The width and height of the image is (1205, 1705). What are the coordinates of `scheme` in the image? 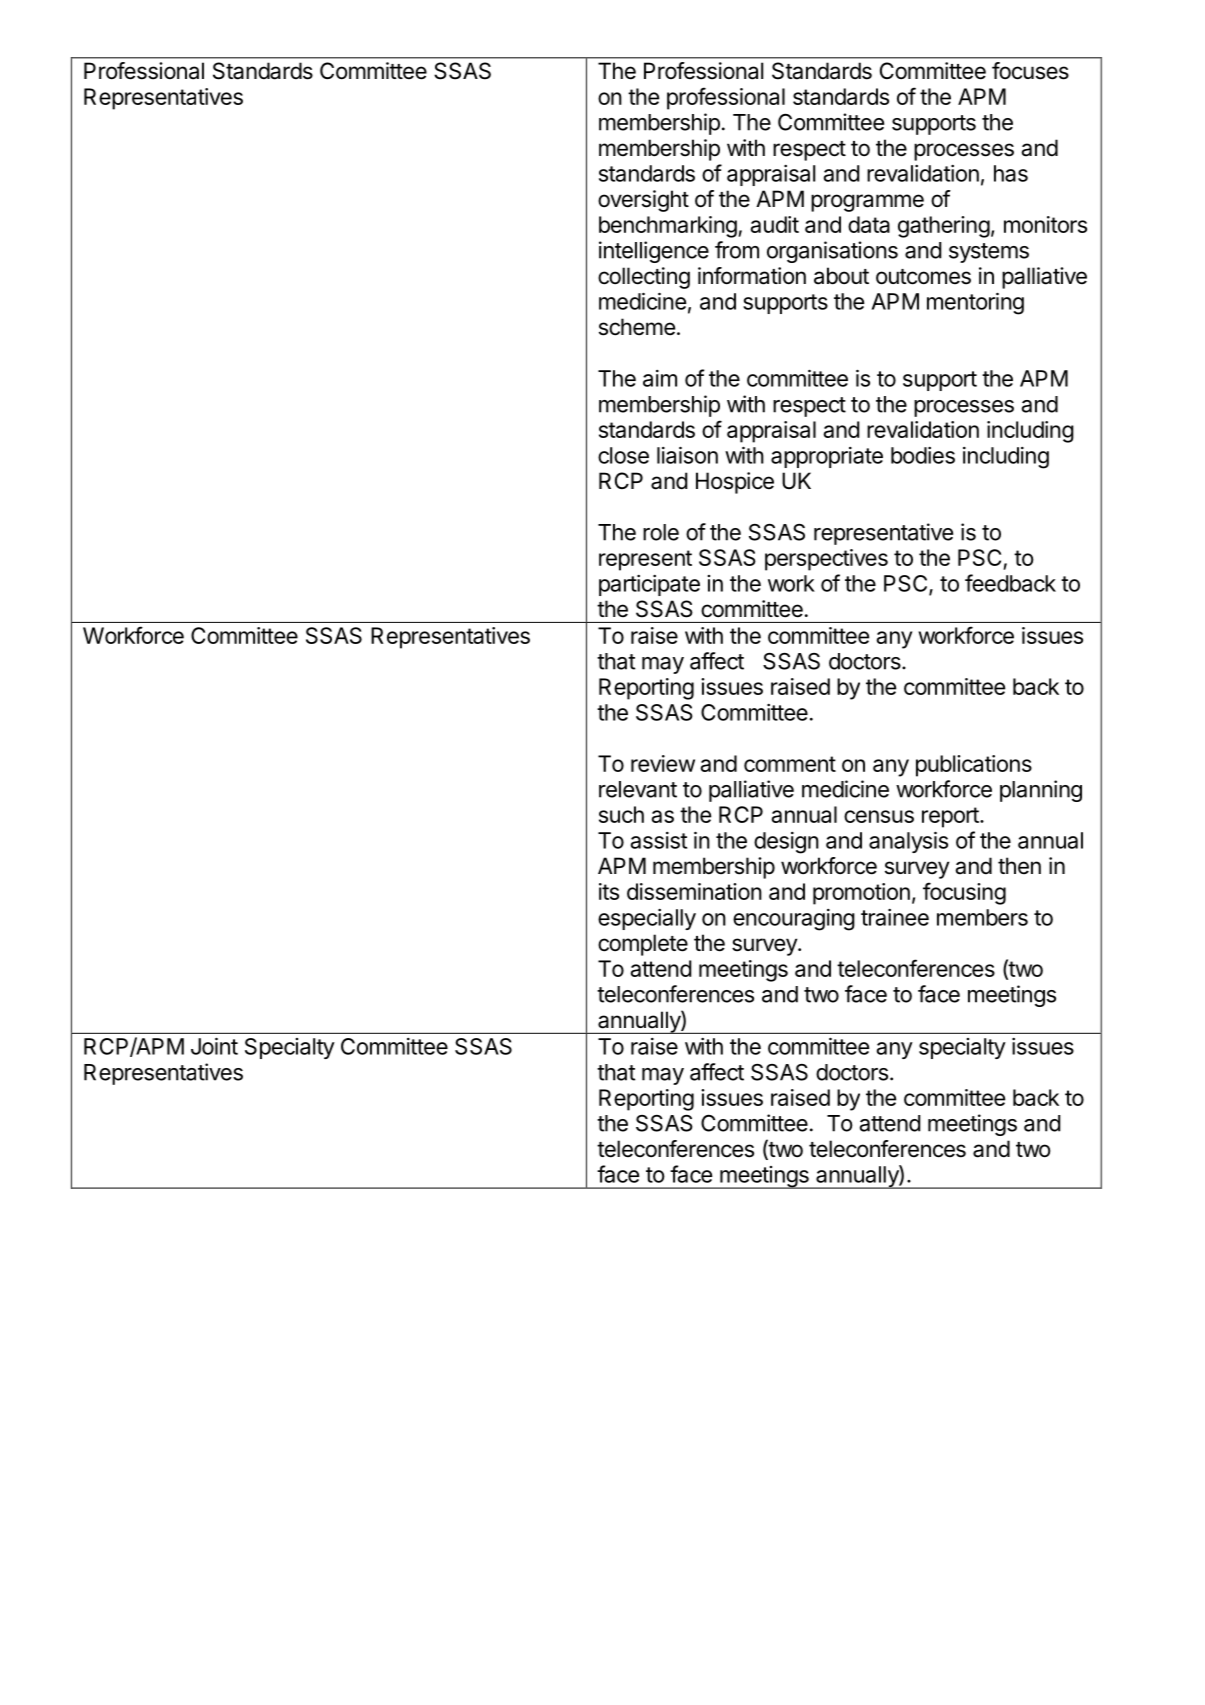 It's located at (637, 327).
